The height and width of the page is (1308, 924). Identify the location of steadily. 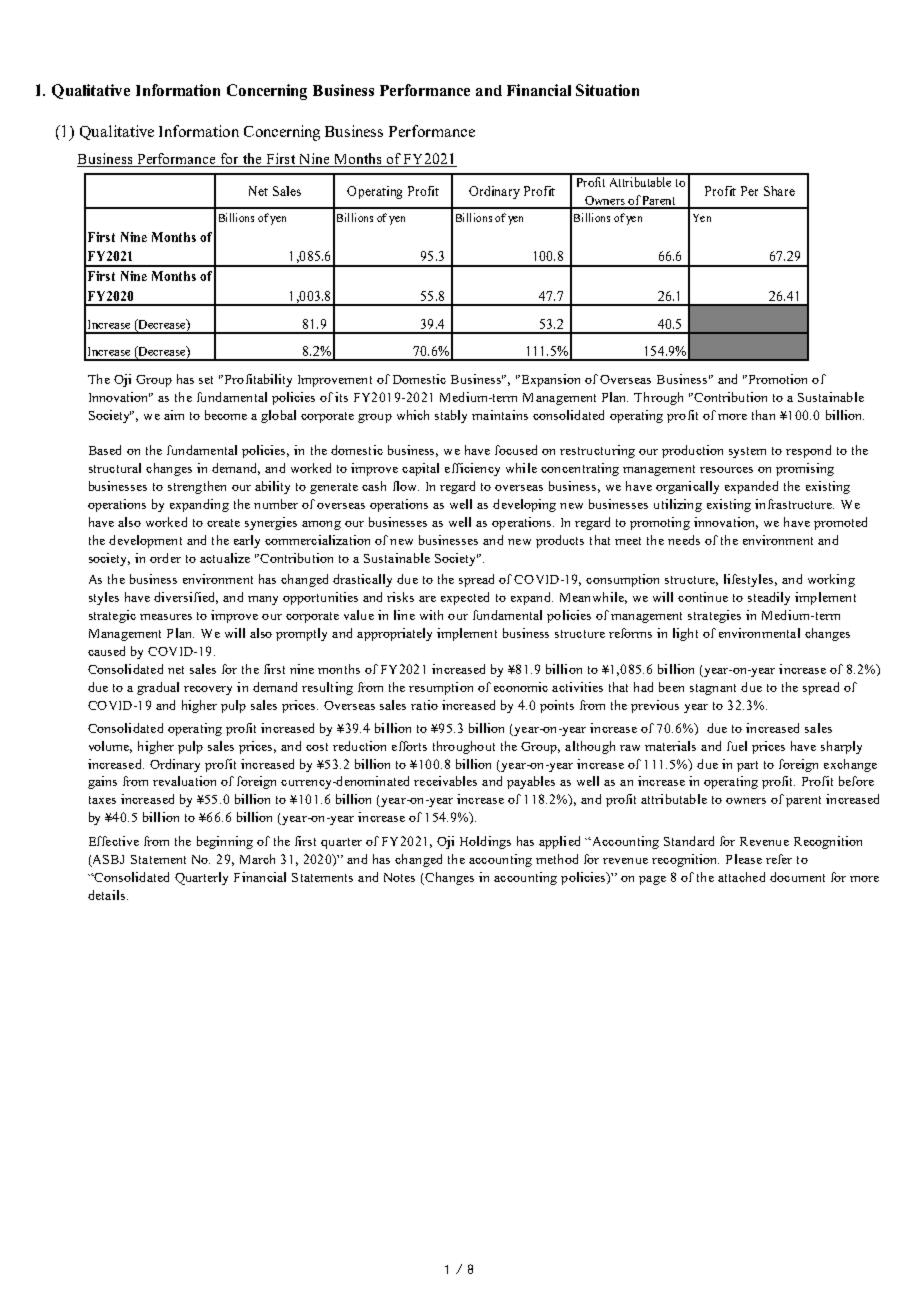
(769, 598).
